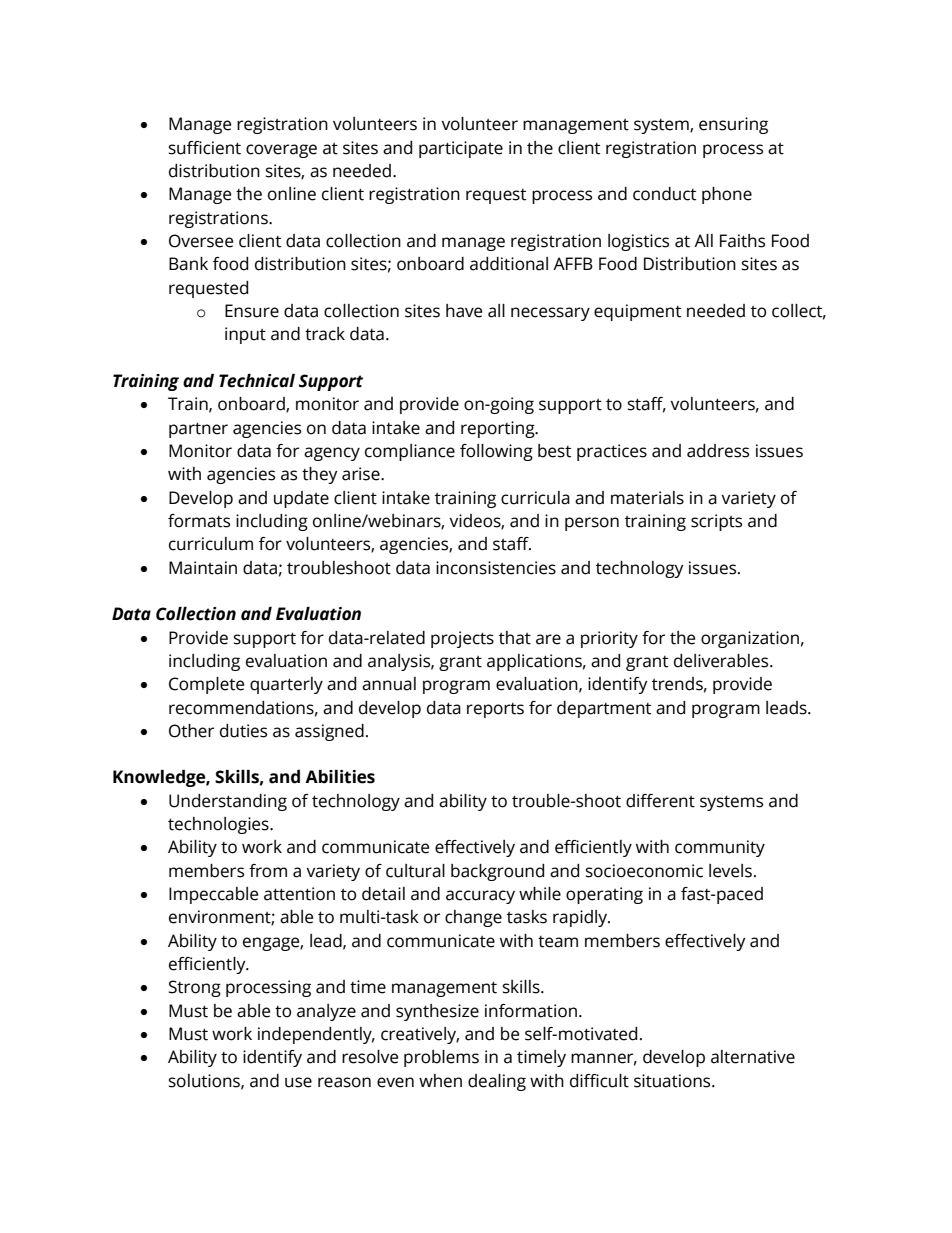 This screenshot has height=1233, width=952. Describe the element at coordinates (281, 151) in the screenshot. I see `coverage` at that location.
